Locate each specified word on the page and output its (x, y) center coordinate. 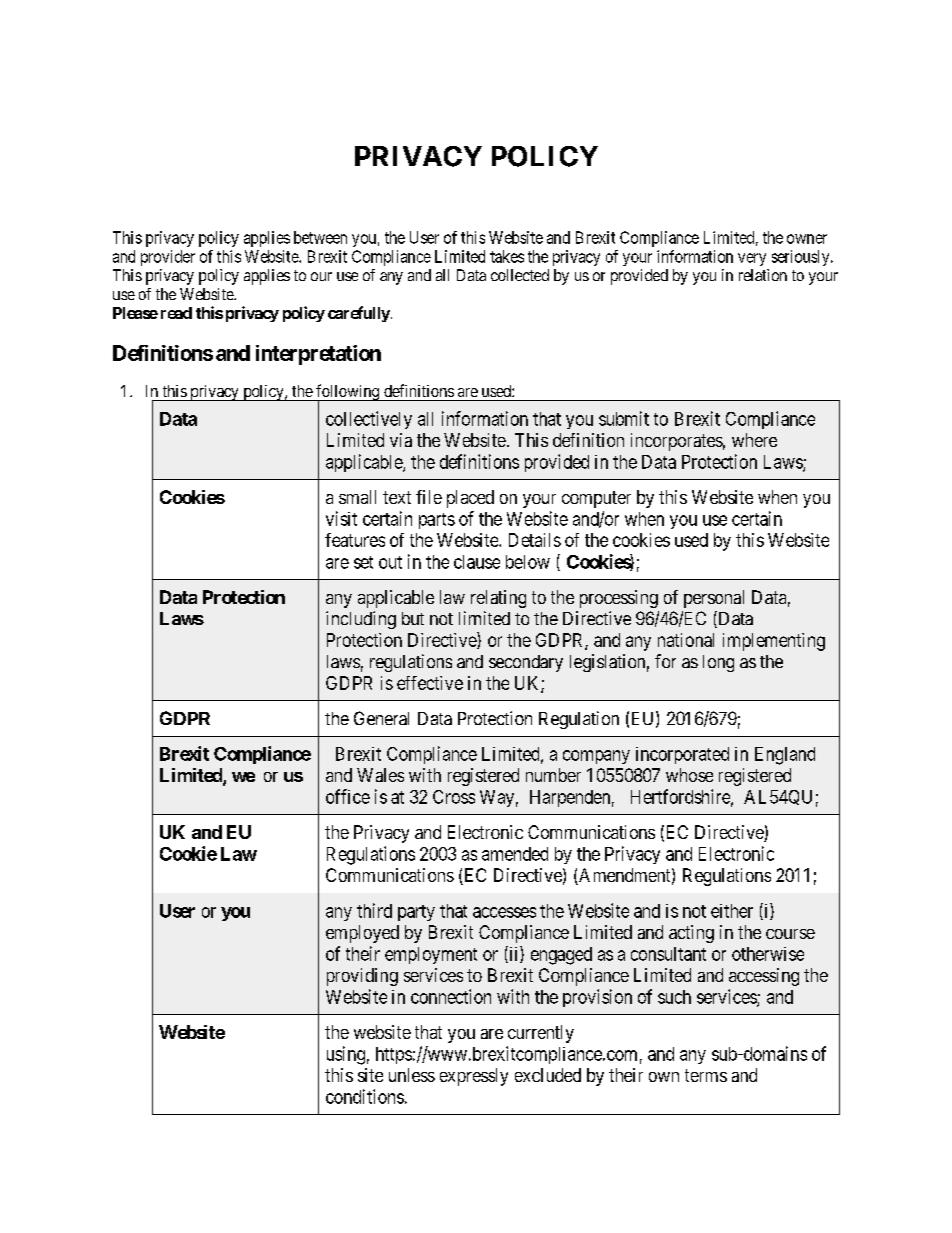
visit (341, 518)
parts (437, 521)
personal (714, 599)
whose (689, 775)
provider (168, 258)
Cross (454, 797)
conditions (365, 1096)
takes (507, 256)
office (348, 796)
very (752, 259)
